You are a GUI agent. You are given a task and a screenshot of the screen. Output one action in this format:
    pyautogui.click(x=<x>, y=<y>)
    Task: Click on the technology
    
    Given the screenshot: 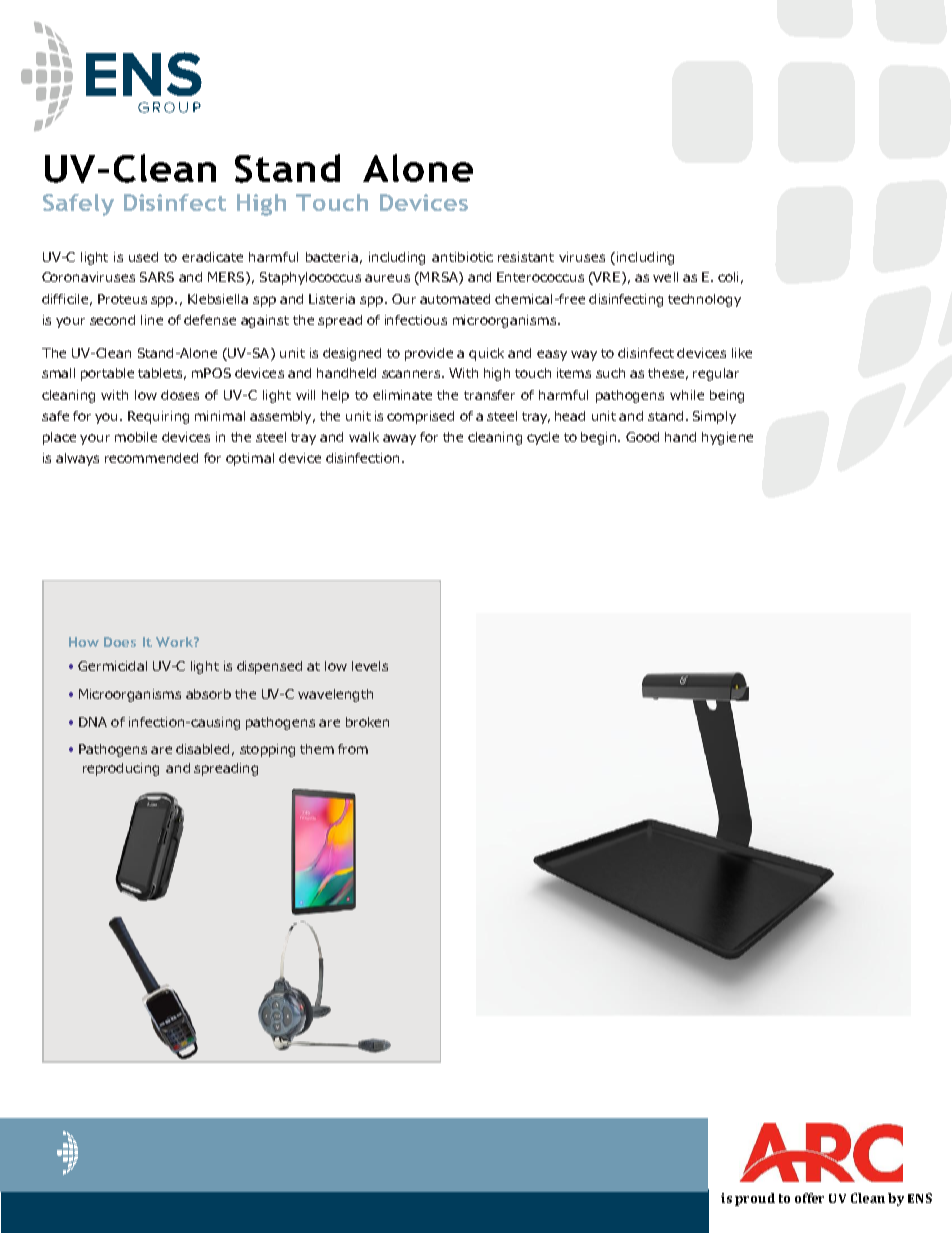 What is the action you would take?
    pyautogui.click(x=704, y=300)
